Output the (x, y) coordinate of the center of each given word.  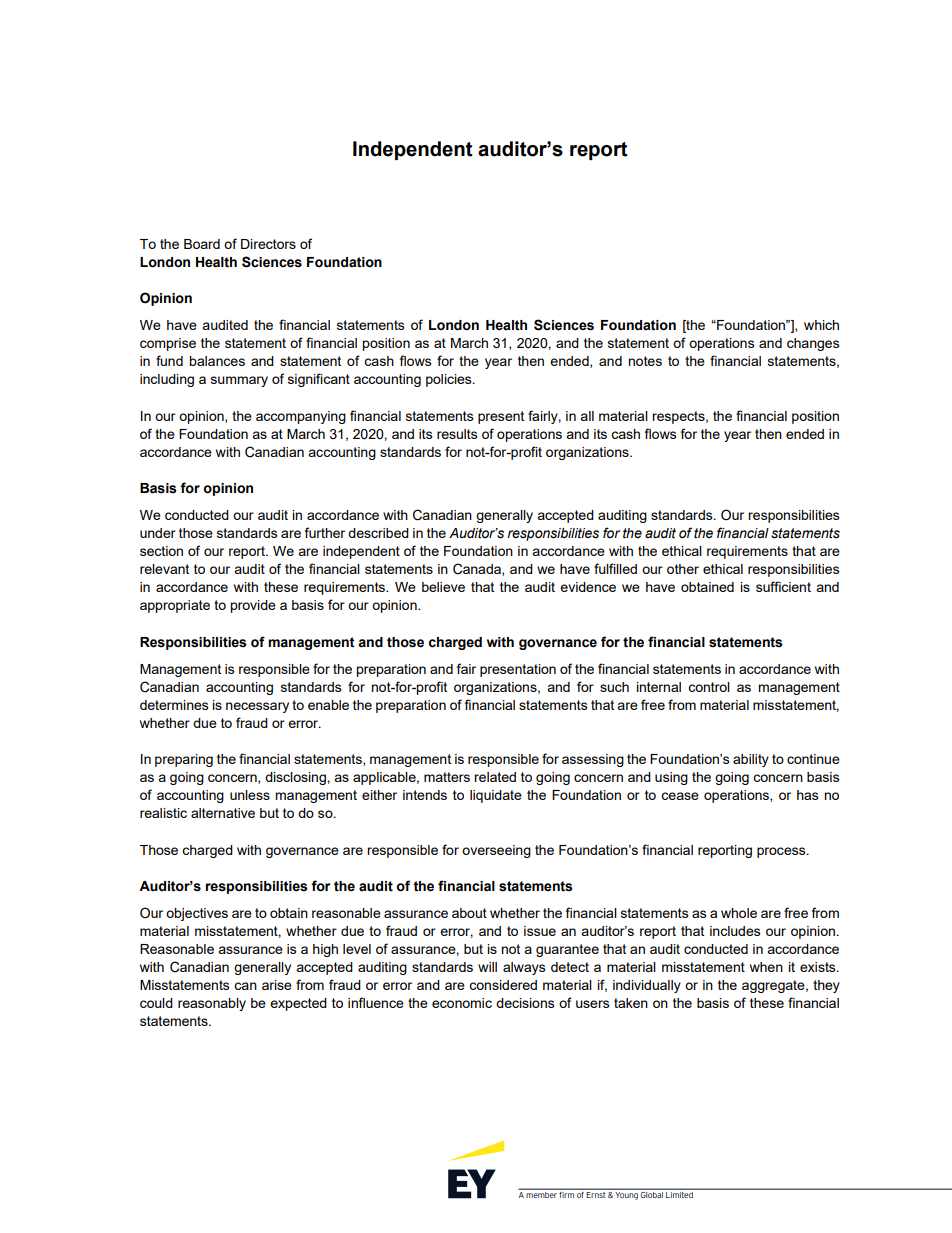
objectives (197, 914)
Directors (268, 244)
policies (450, 380)
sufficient (783, 586)
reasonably (212, 1004)
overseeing (496, 851)
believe (443, 587)
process (782, 852)
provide (253, 606)
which (821, 325)
